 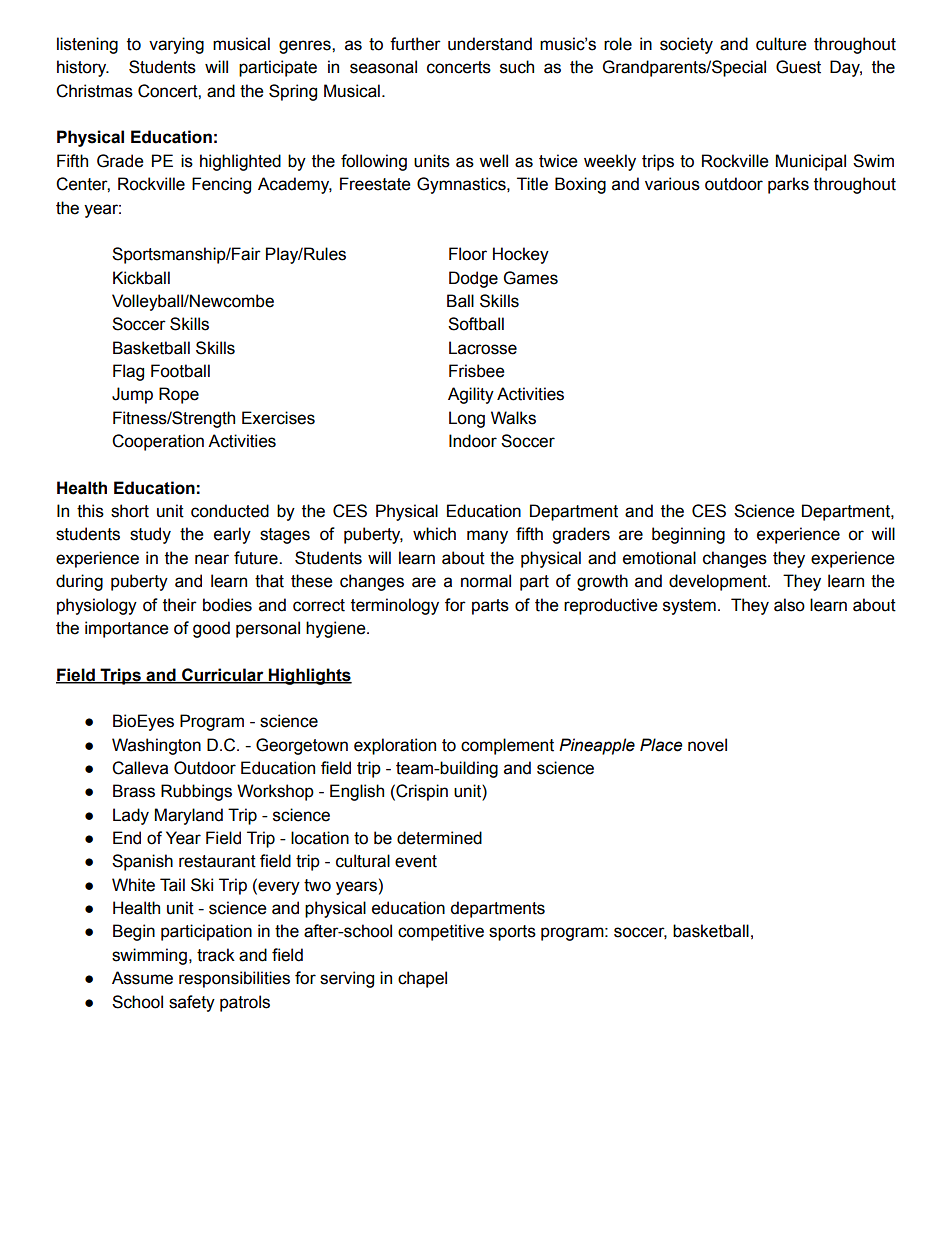 I want to click on Floor, so click(x=468, y=254).
